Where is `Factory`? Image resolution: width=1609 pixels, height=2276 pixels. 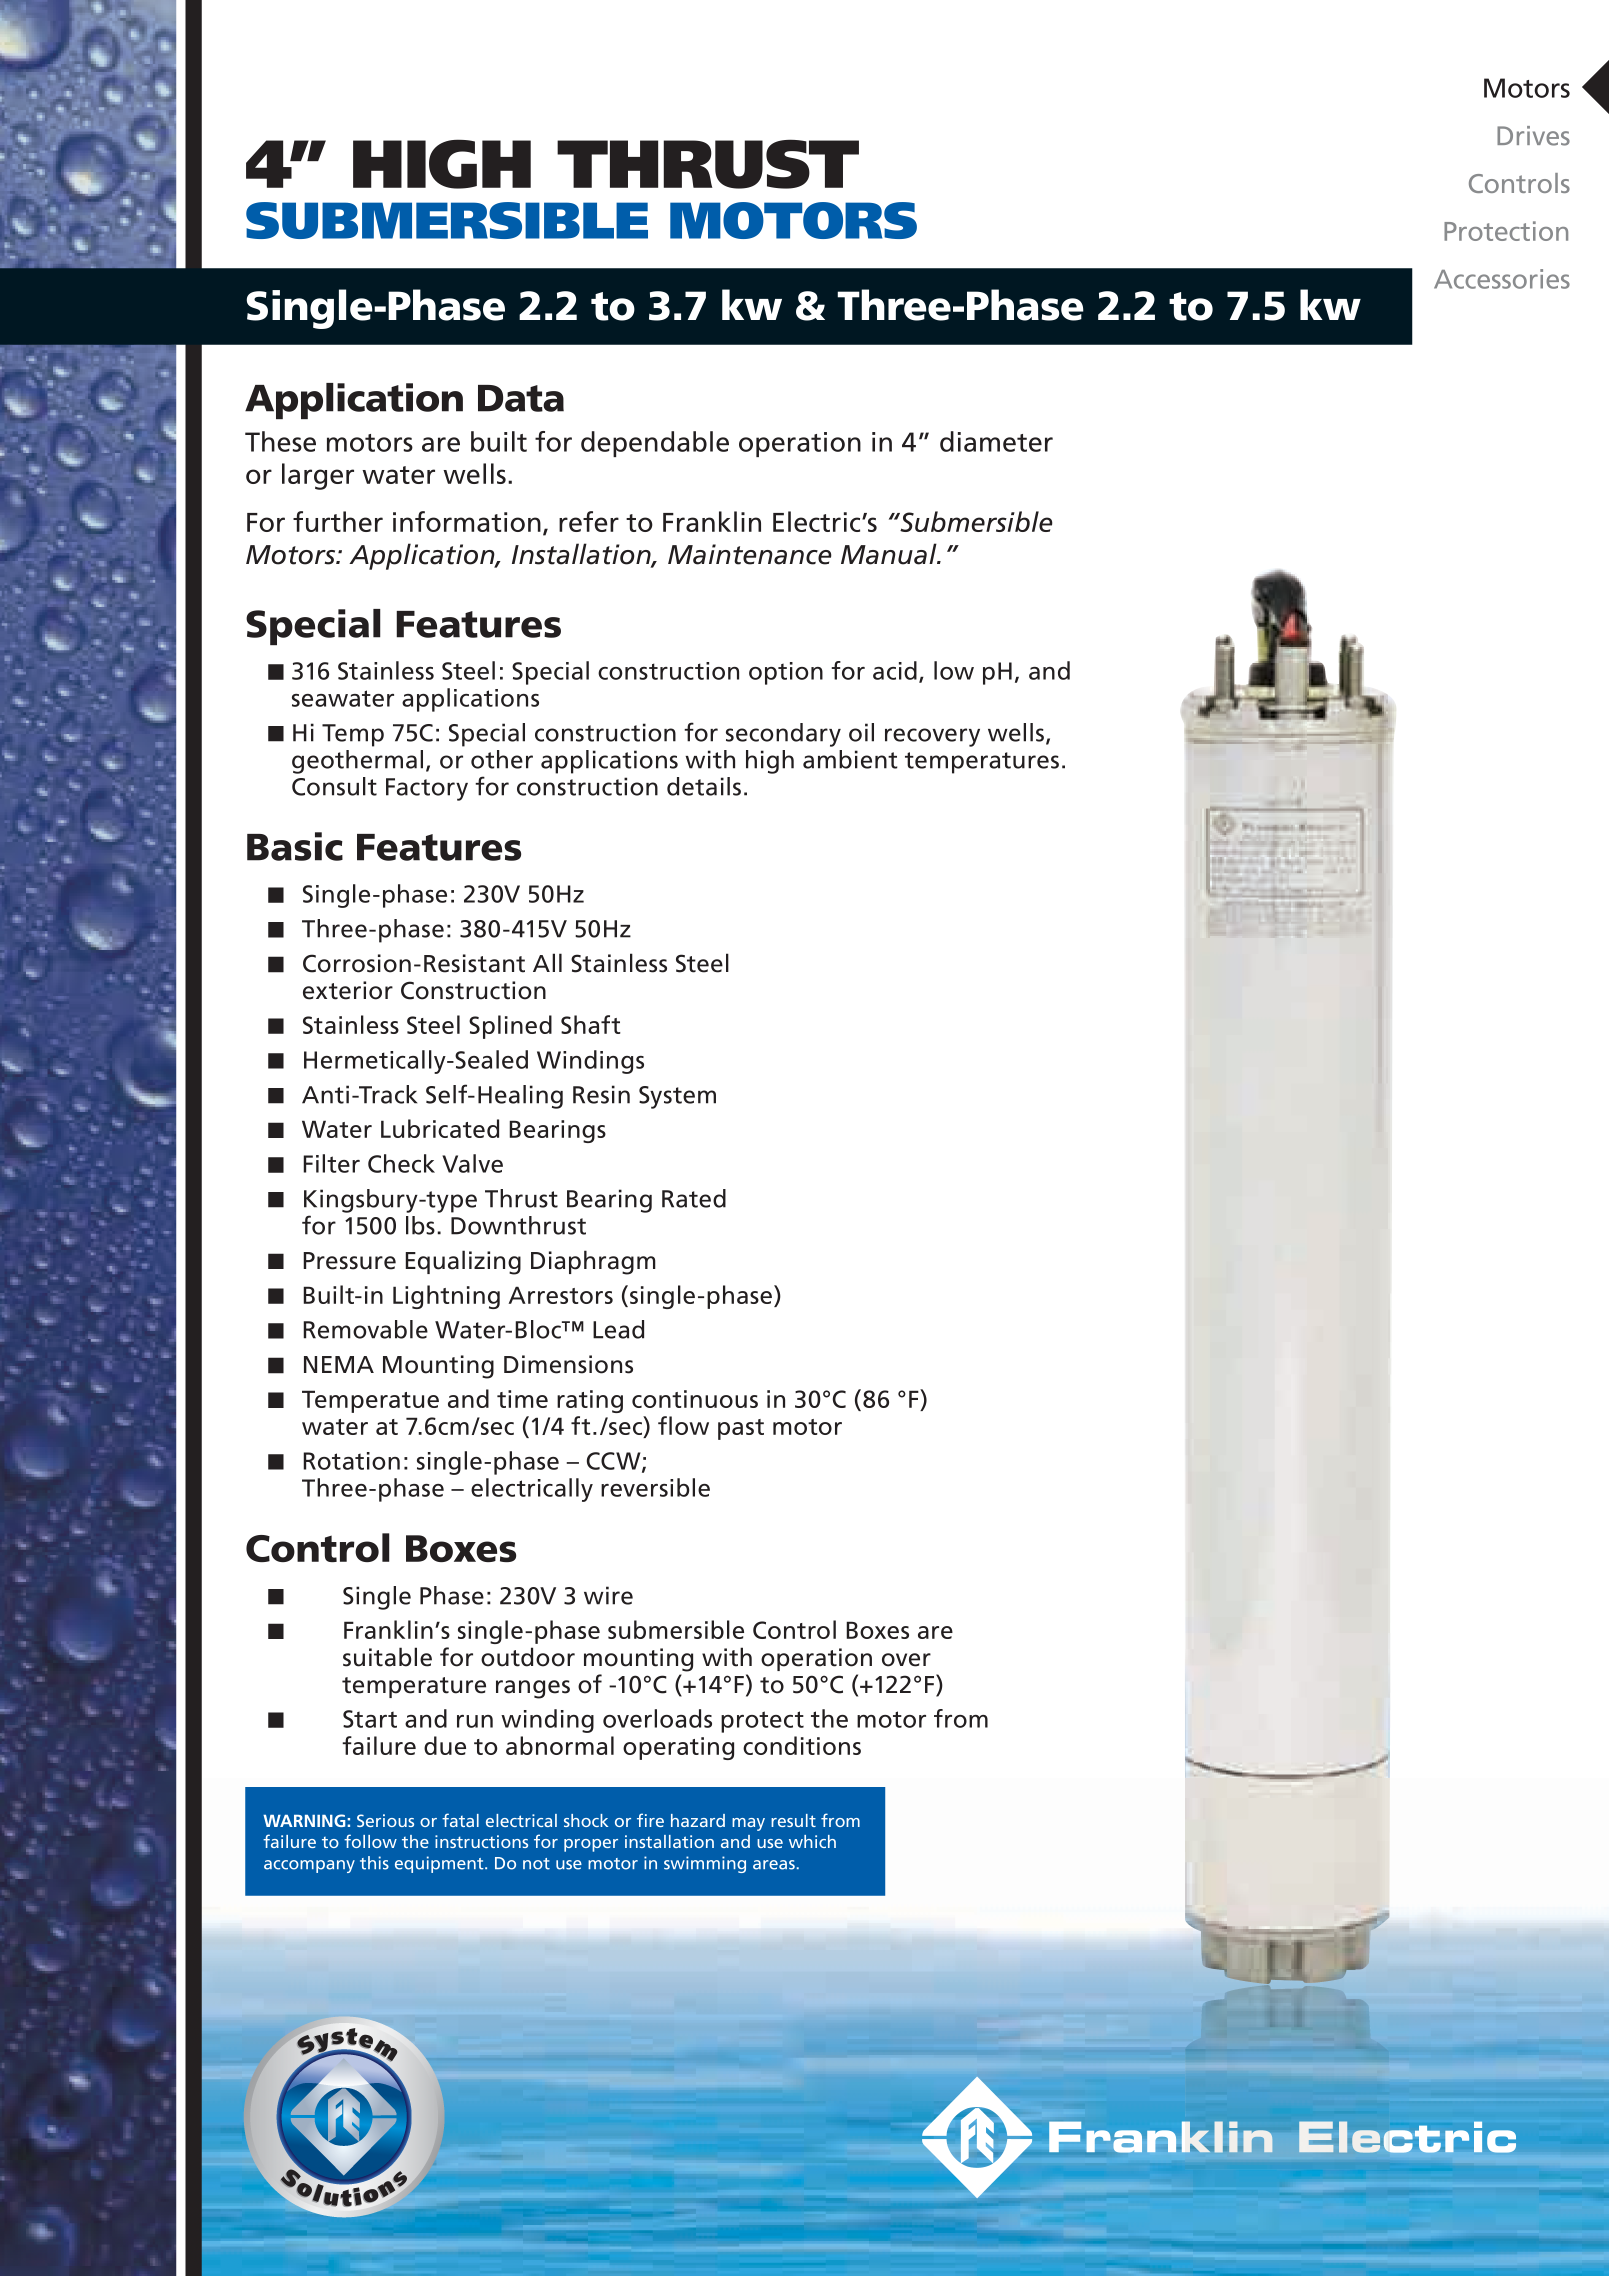 Factory is located at coordinates (427, 789).
